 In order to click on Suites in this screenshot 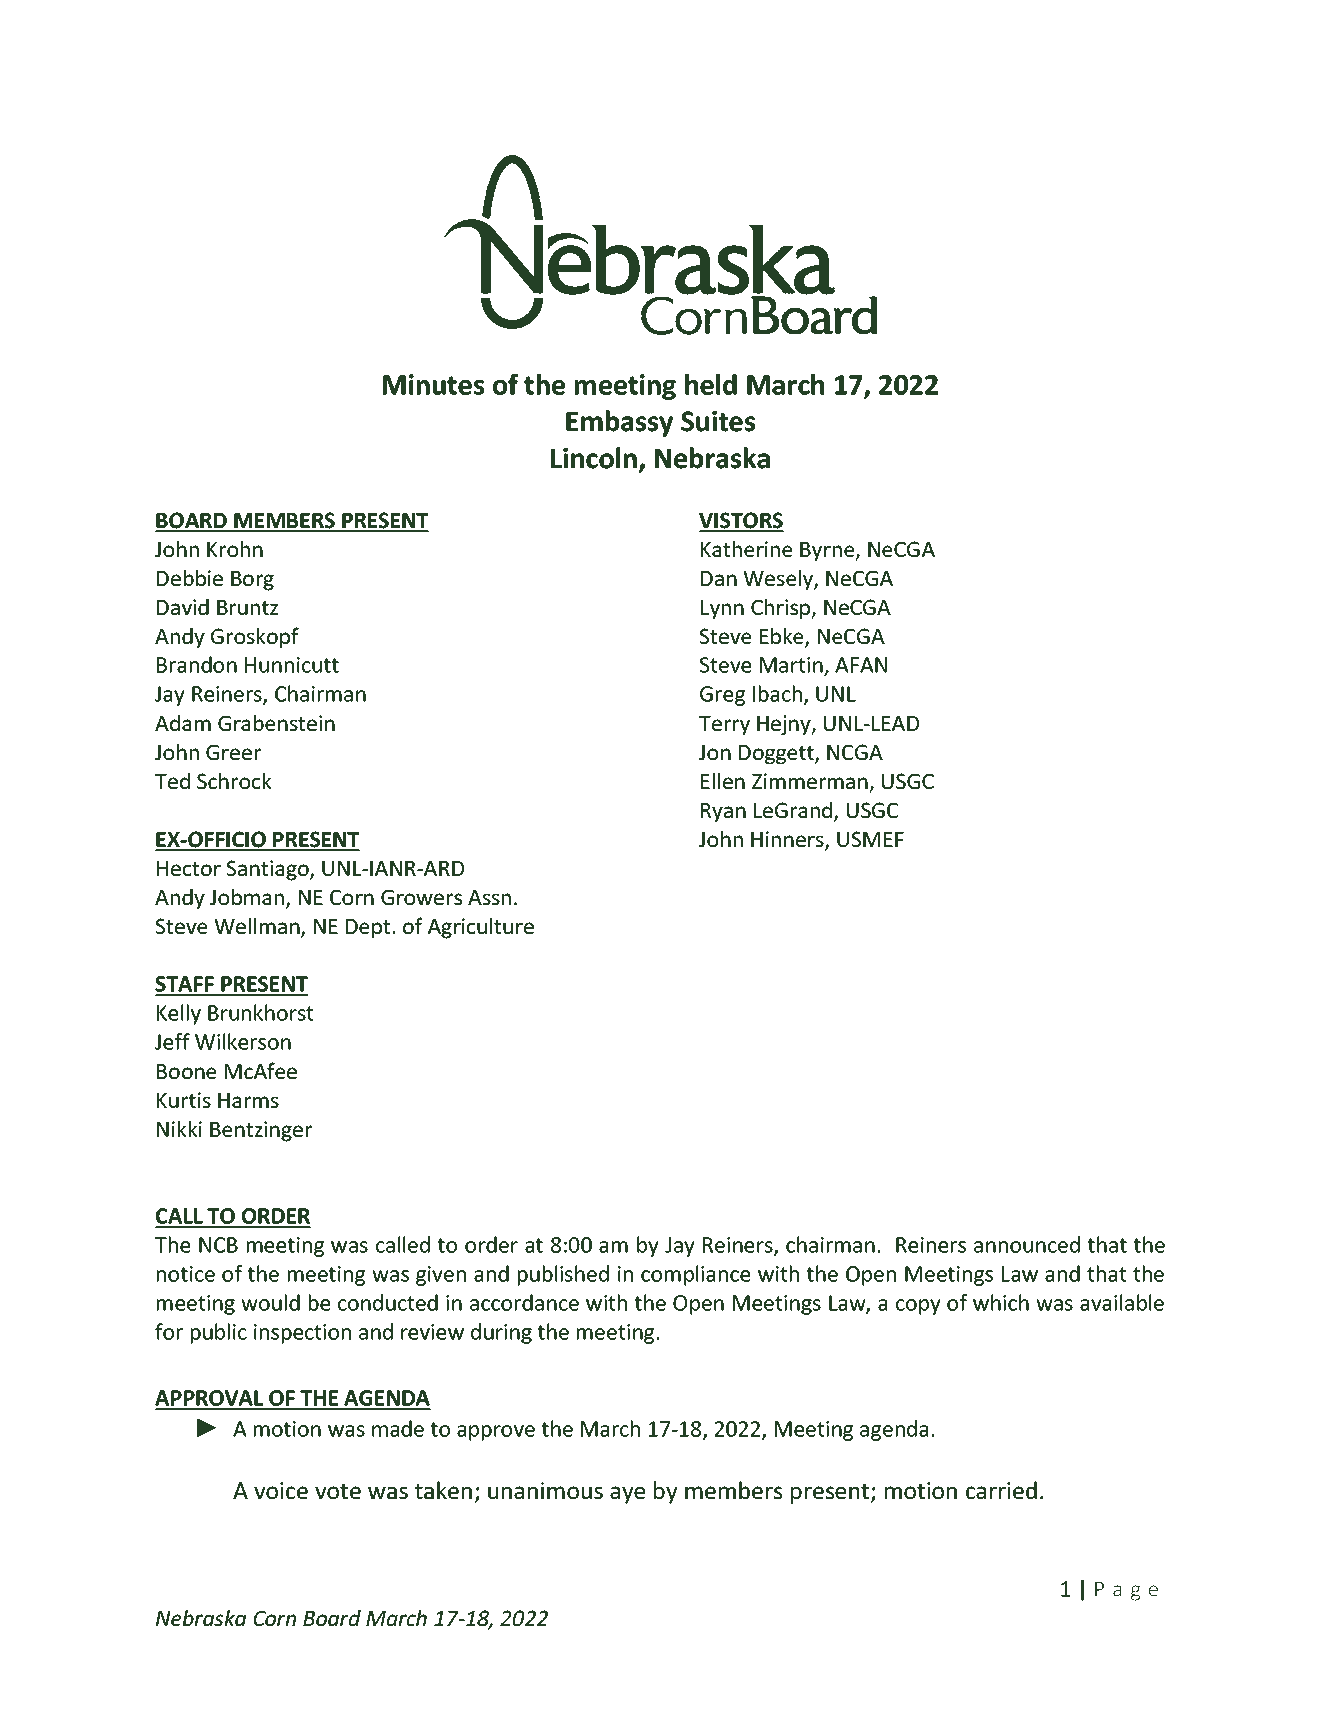, I will do `click(718, 421)`.
